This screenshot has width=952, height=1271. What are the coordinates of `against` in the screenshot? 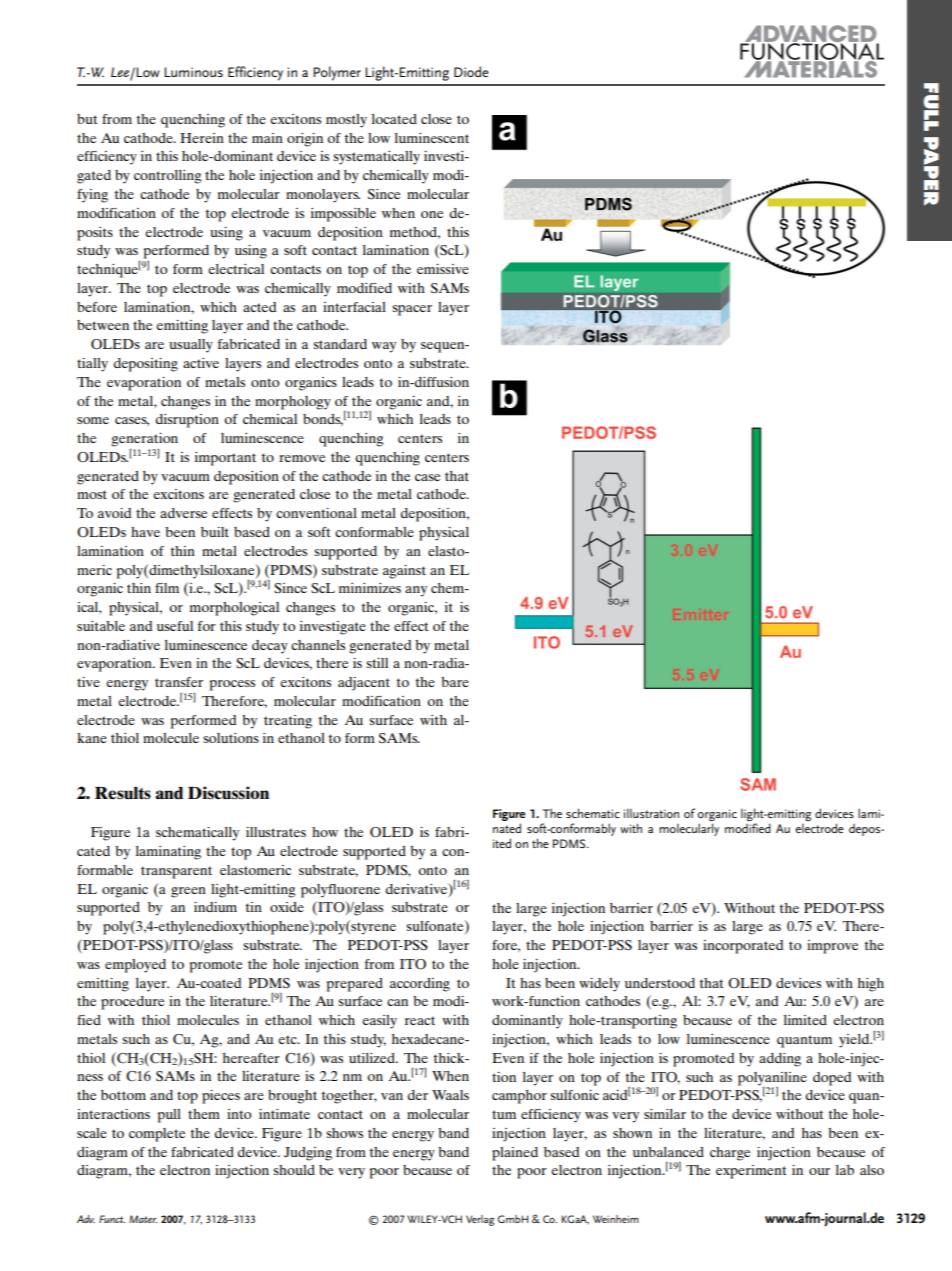 It's located at (404, 572).
